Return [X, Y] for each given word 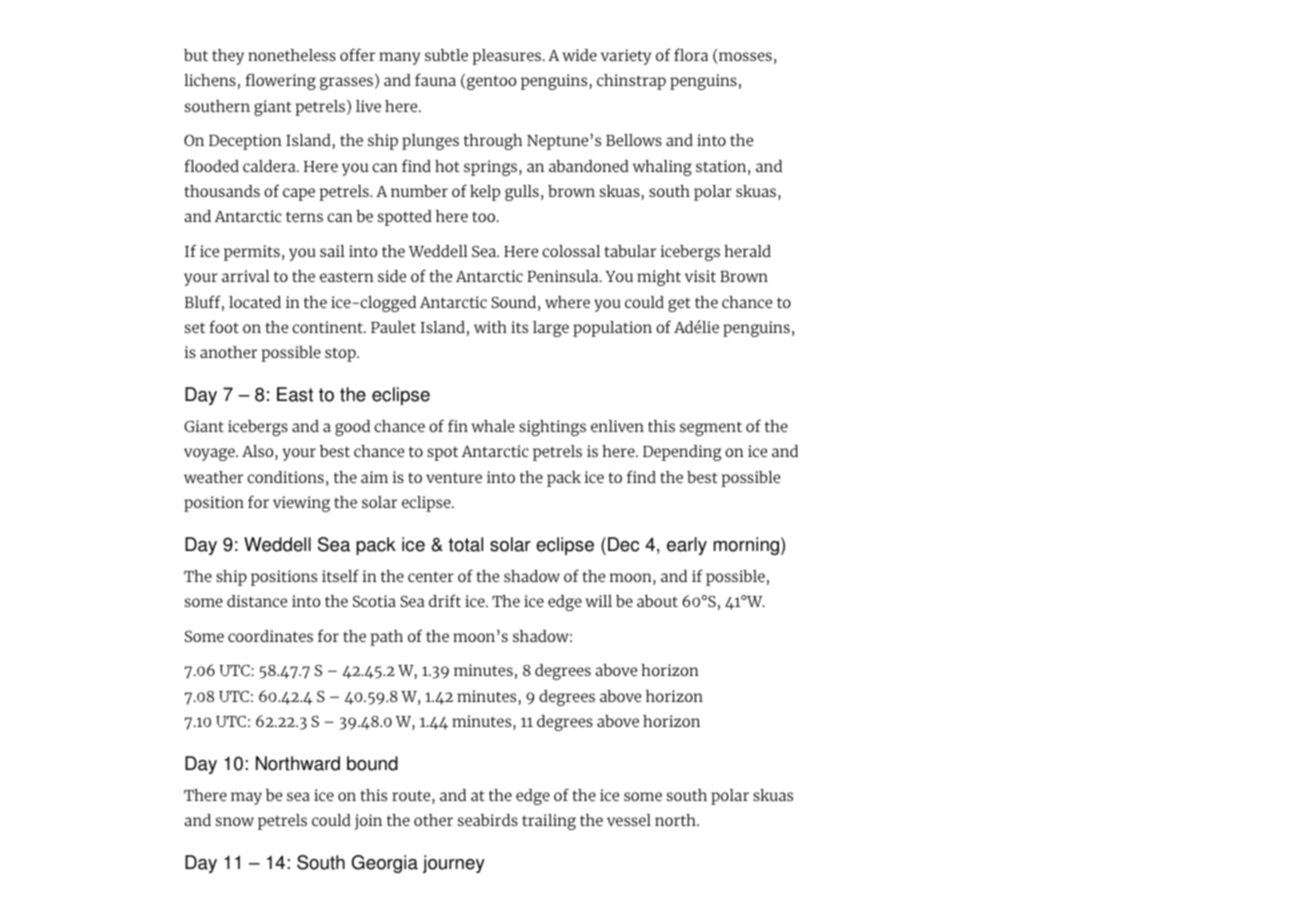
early [687, 546]
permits [252, 253]
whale [493, 426]
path [387, 638]
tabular [630, 251]
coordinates [270, 636]
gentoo [491, 82]
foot [224, 326]
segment [711, 428]
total [465, 544]
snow [235, 821]
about [657, 601]
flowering [280, 81]
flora [691, 54]
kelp [485, 193]
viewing [301, 504]
